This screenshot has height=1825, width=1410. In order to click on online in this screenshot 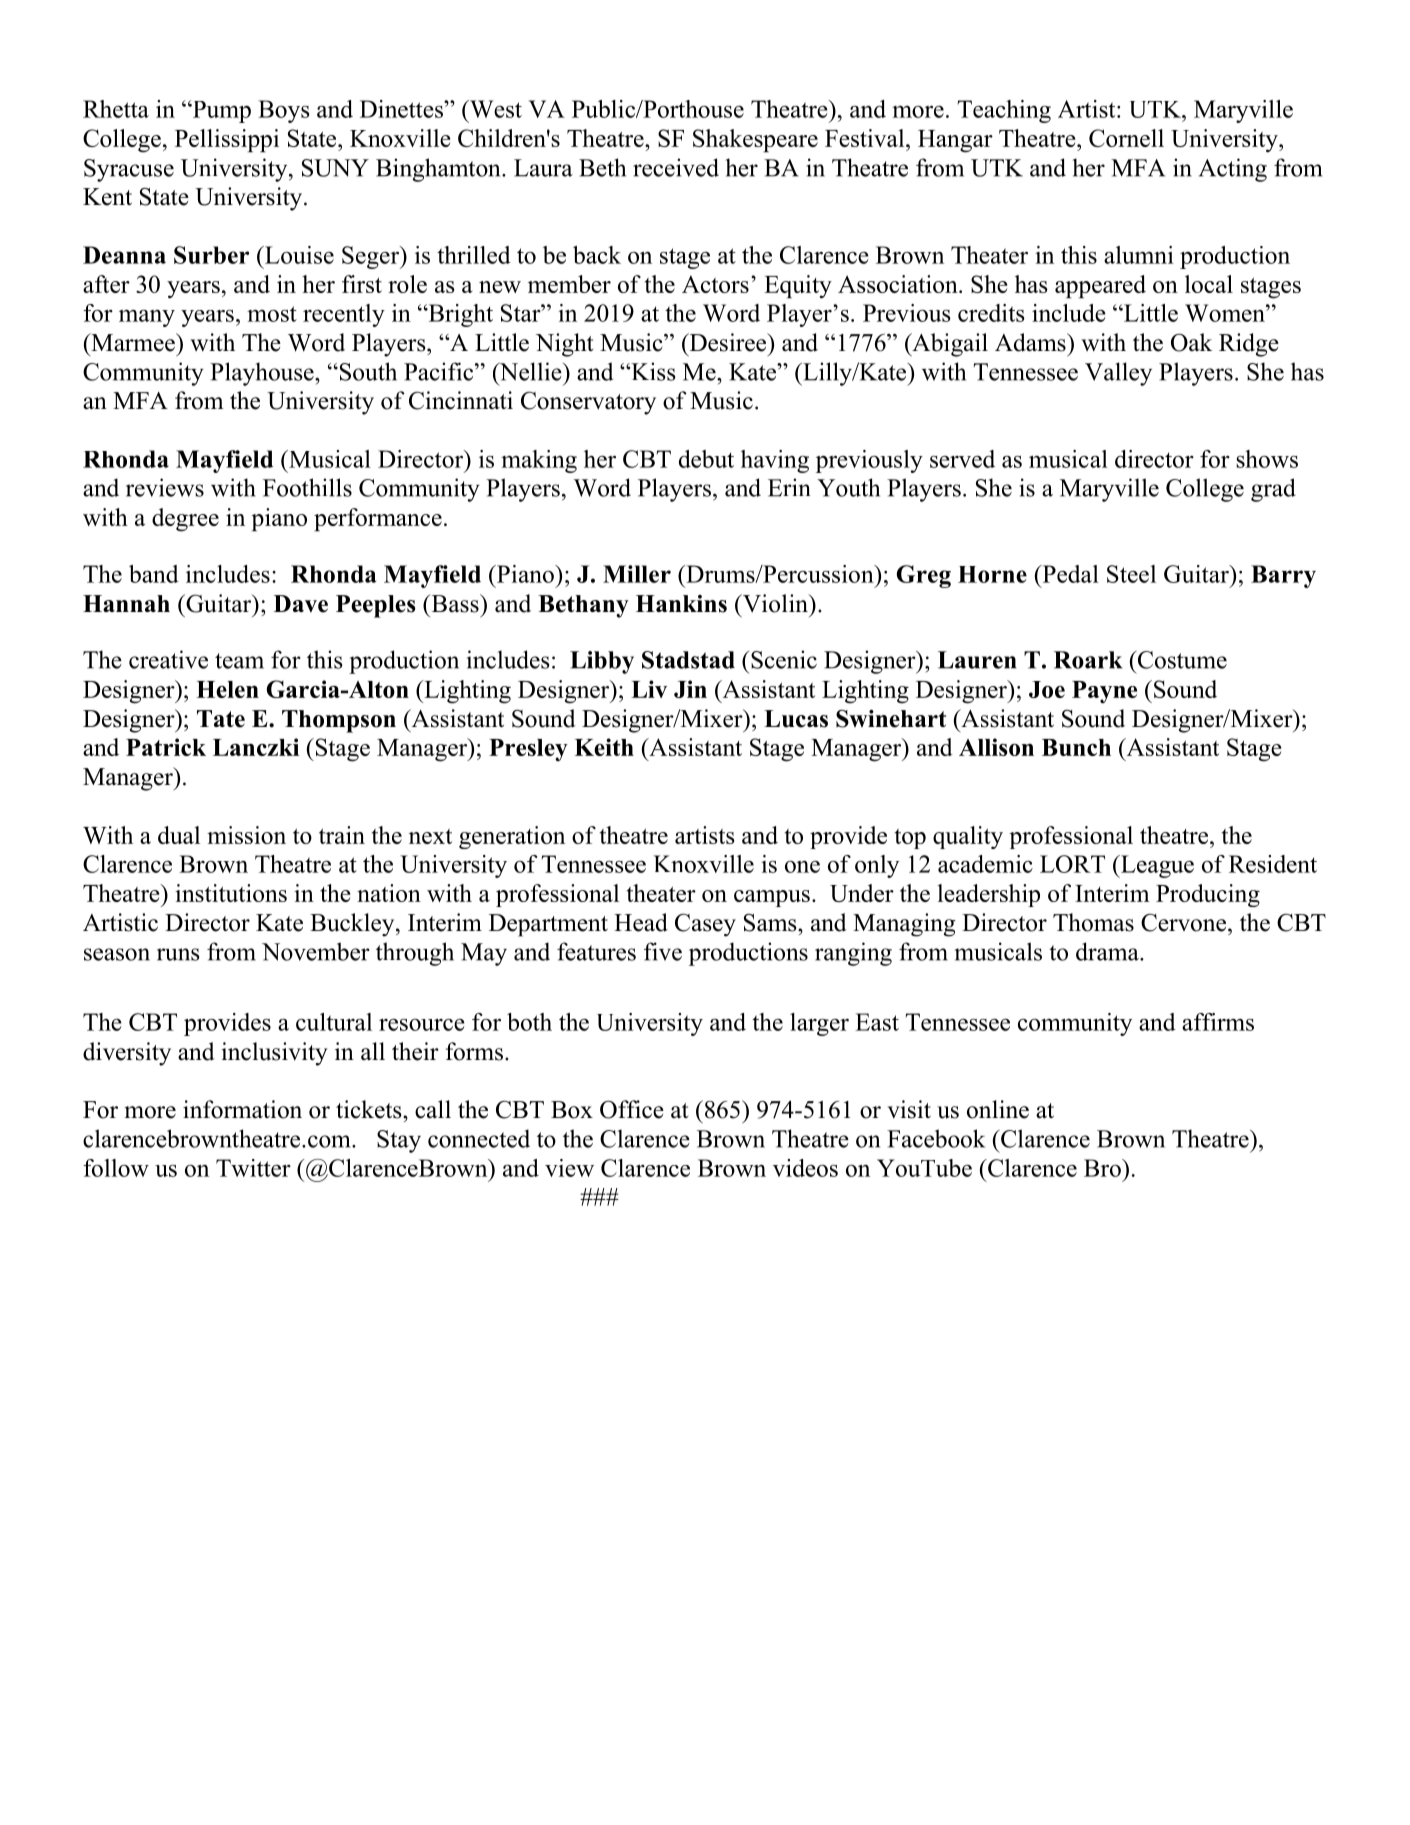, I will do `click(998, 1109)`.
